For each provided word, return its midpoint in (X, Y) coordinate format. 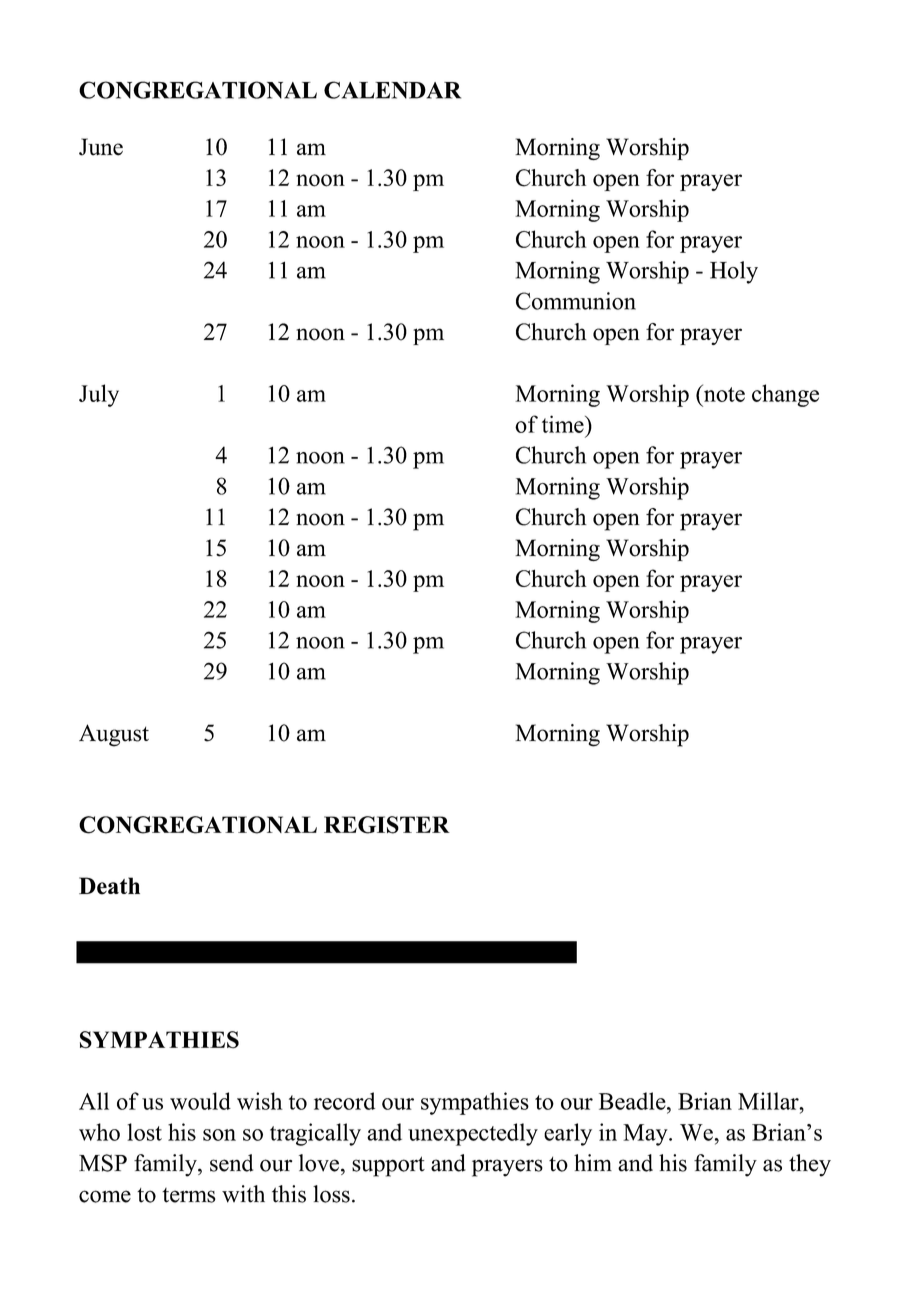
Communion (576, 301)
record (344, 1101)
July (99, 395)
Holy (734, 272)
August (114, 735)
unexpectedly (473, 1134)
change (785, 395)
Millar (769, 1101)
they (810, 1165)
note (723, 393)
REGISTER (387, 825)
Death (109, 886)
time (564, 424)
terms (189, 1195)
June (101, 147)
